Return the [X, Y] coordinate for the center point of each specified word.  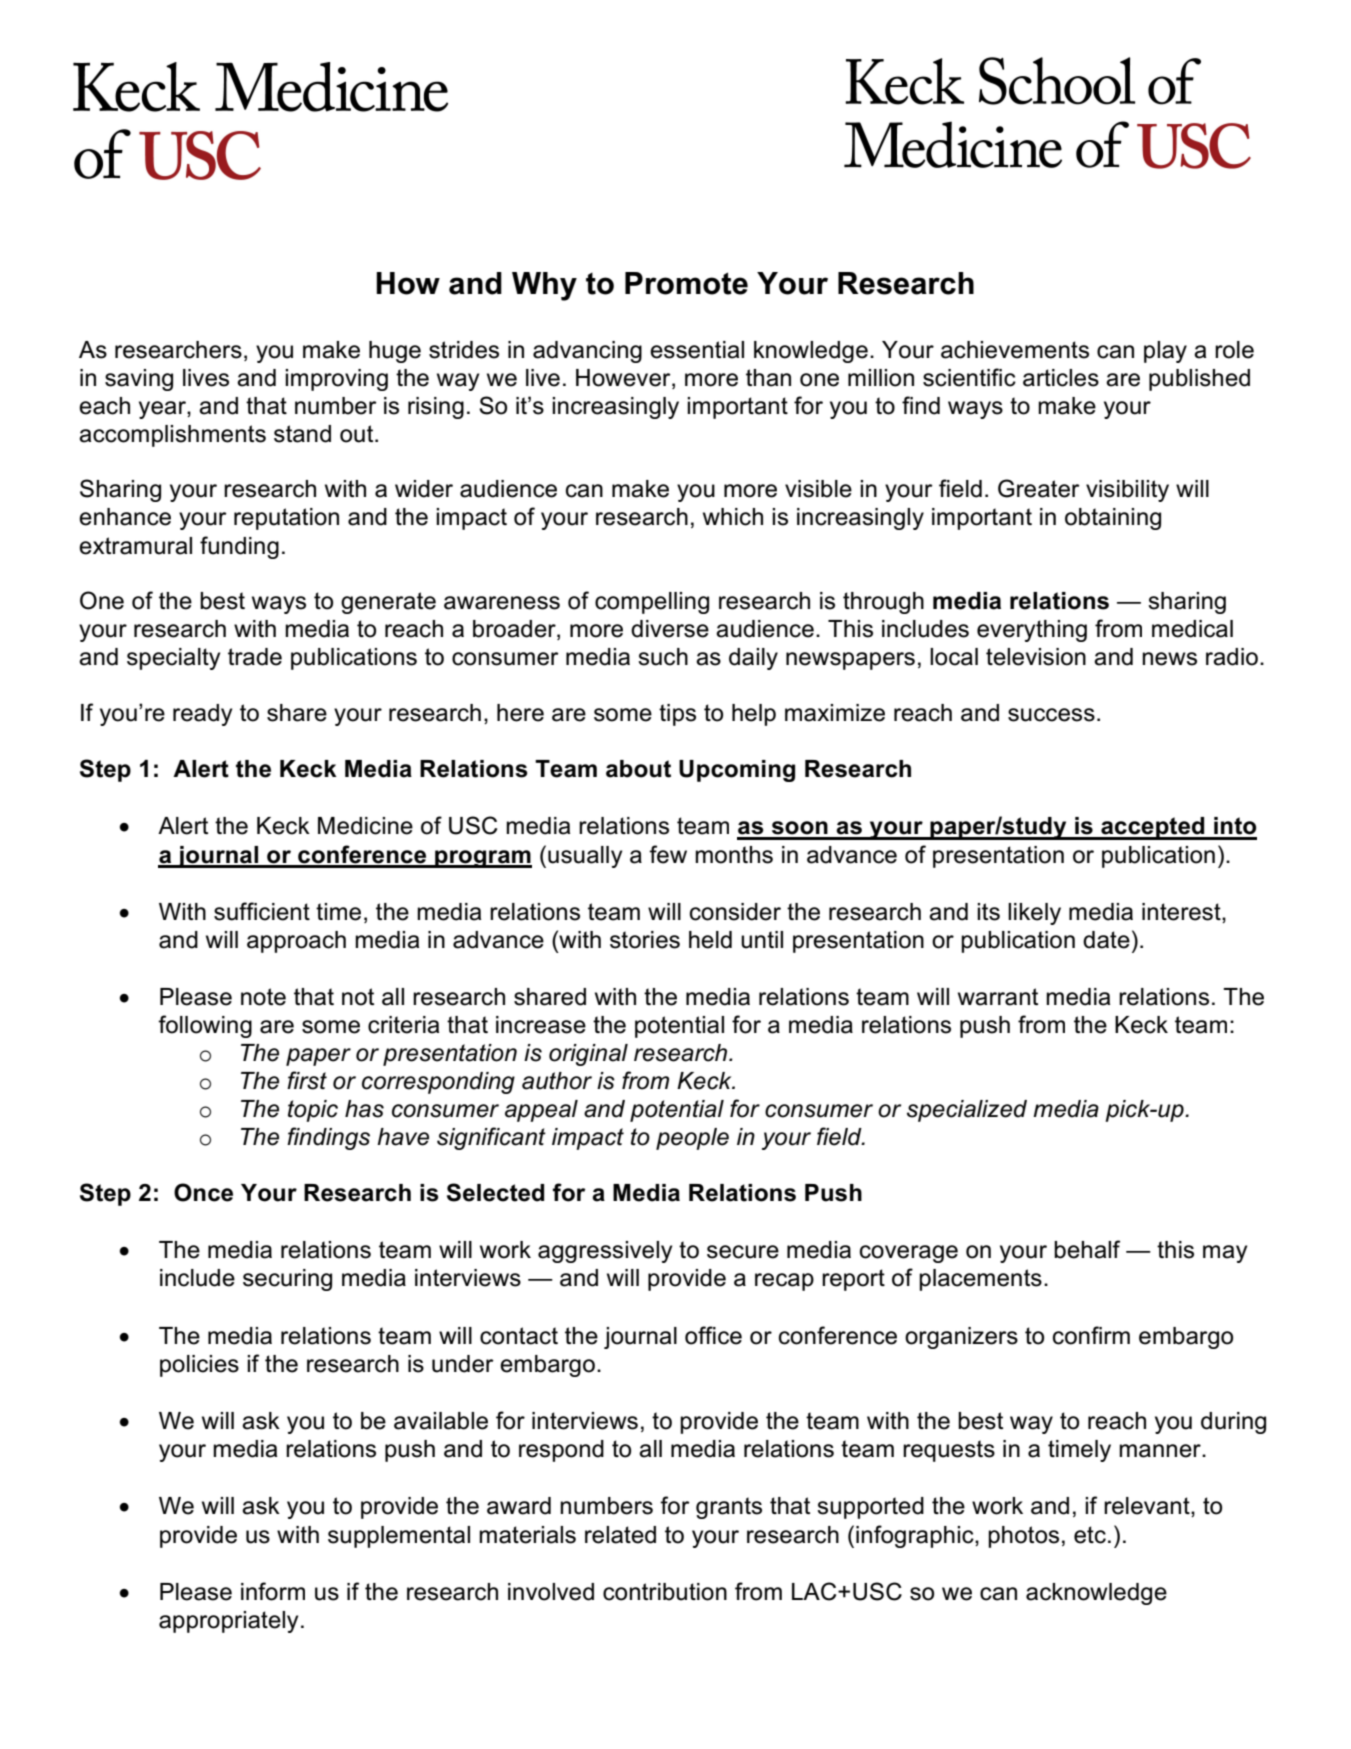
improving [336, 380]
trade [255, 657]
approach [296, 942]
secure [743, 1252]
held [710, 940]
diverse [670, 629]
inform [273, 1591]
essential [697, 350]
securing [287, 1280]
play [1165, 352]
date [1106, 940]
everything [1032, 631]
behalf [1087, 1249]
